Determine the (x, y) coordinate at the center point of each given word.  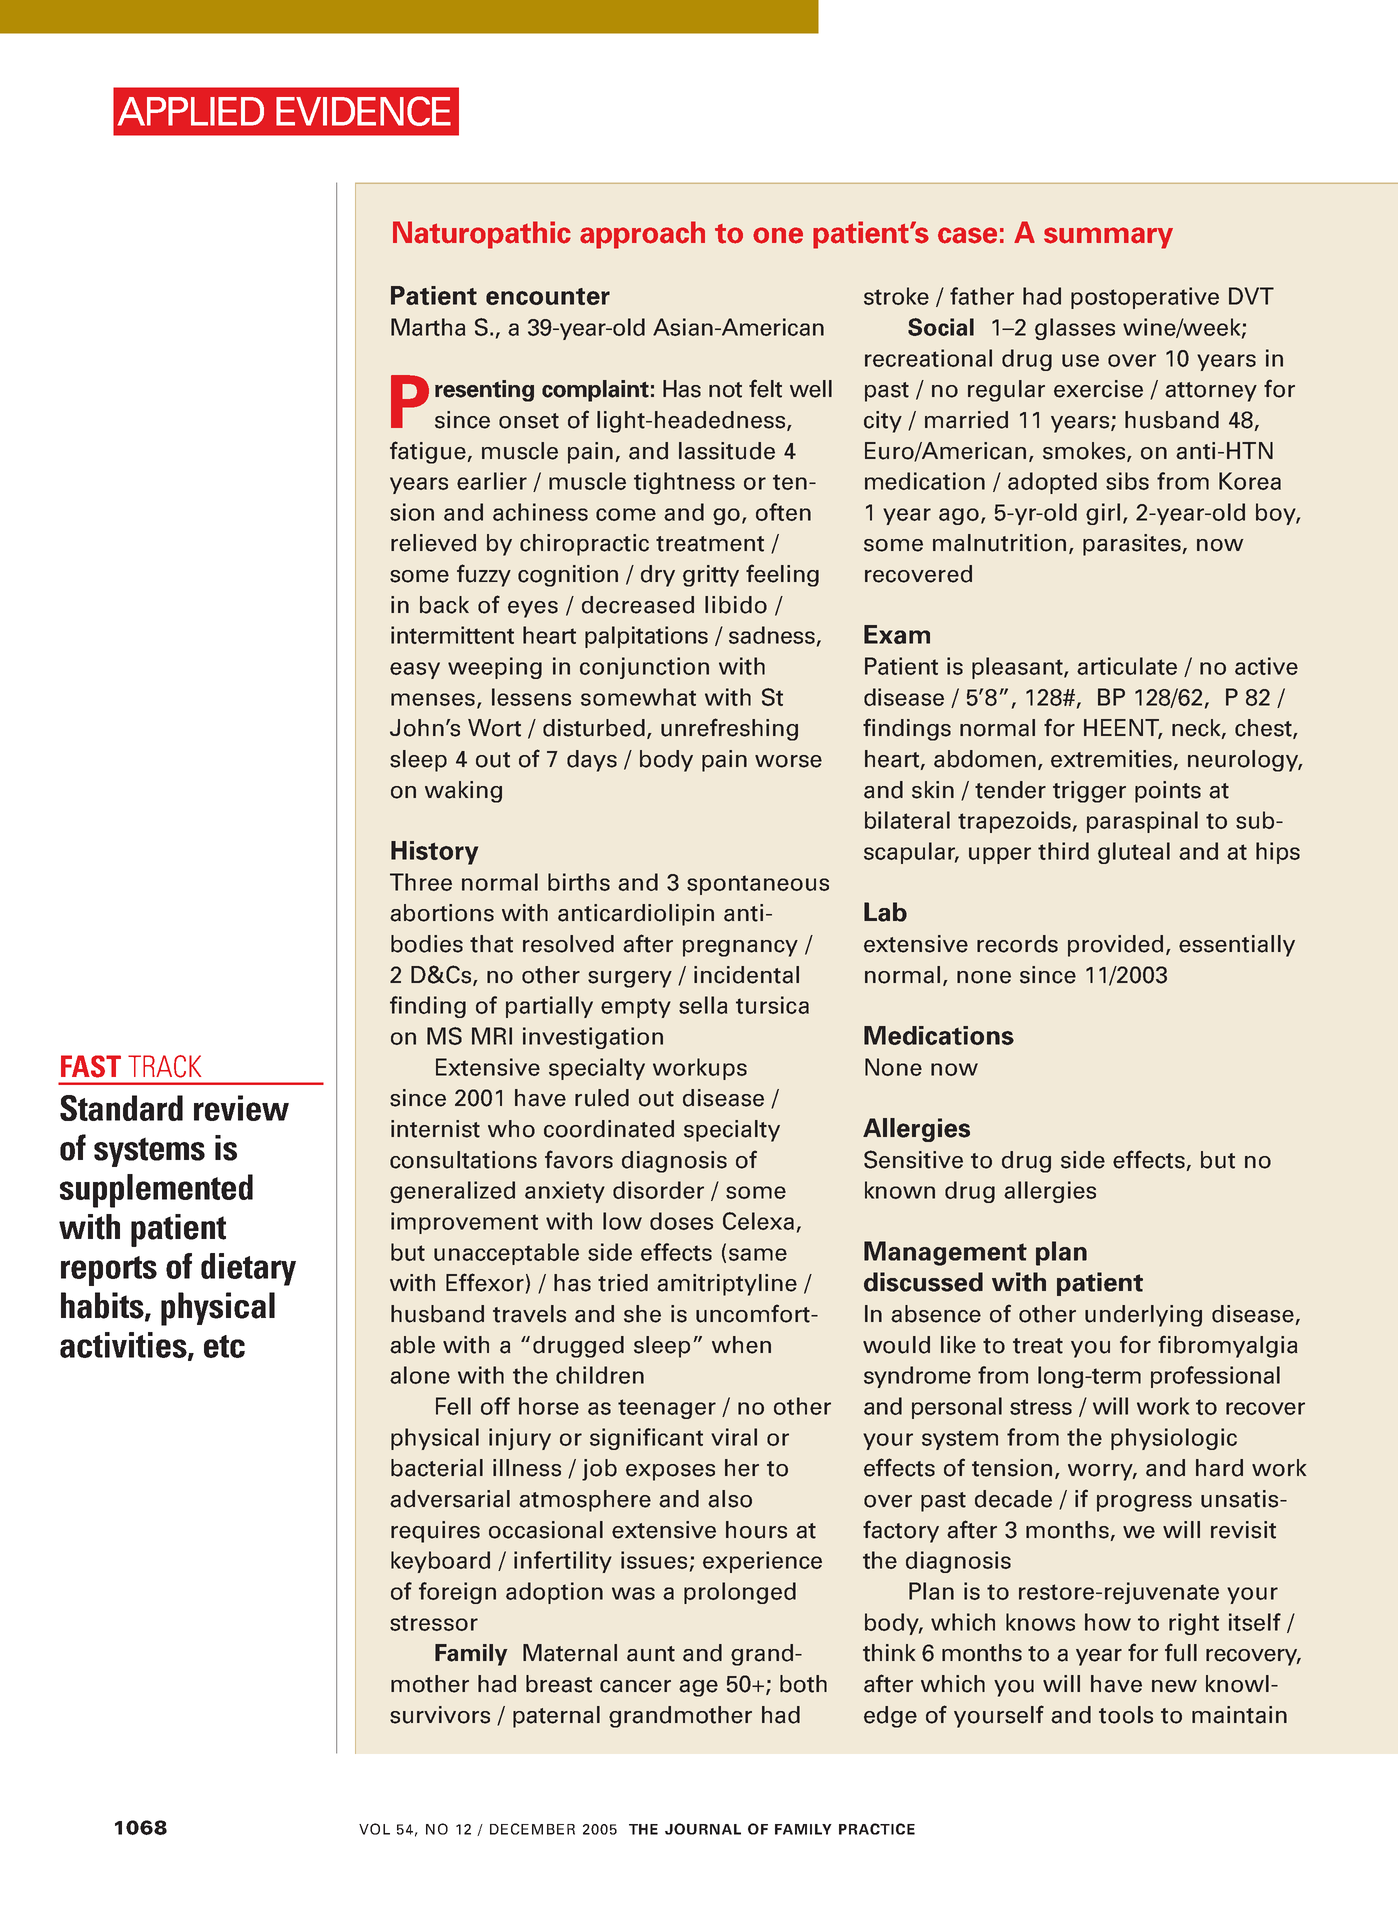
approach (642, 235)
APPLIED (190, 111)
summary (1108, 238)
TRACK (164, 1066)
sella (703, 1005)
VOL (374, 1829)
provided (1115, 946)
